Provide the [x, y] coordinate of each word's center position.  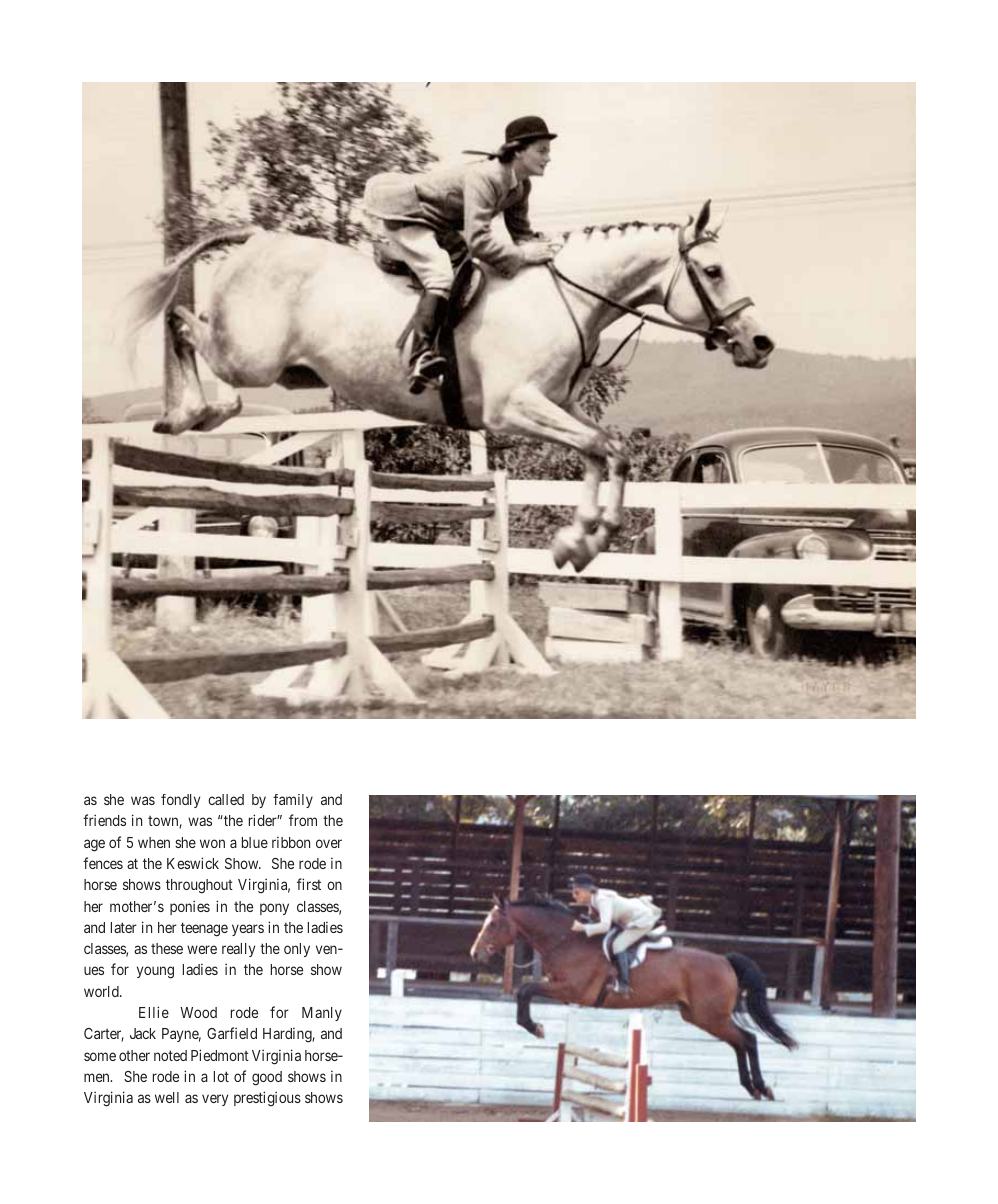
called [226, 799]
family [293, 801]
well [167, 1097]
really [238, 950]
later [124, 927]
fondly [180, 801]
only [297, 950]
